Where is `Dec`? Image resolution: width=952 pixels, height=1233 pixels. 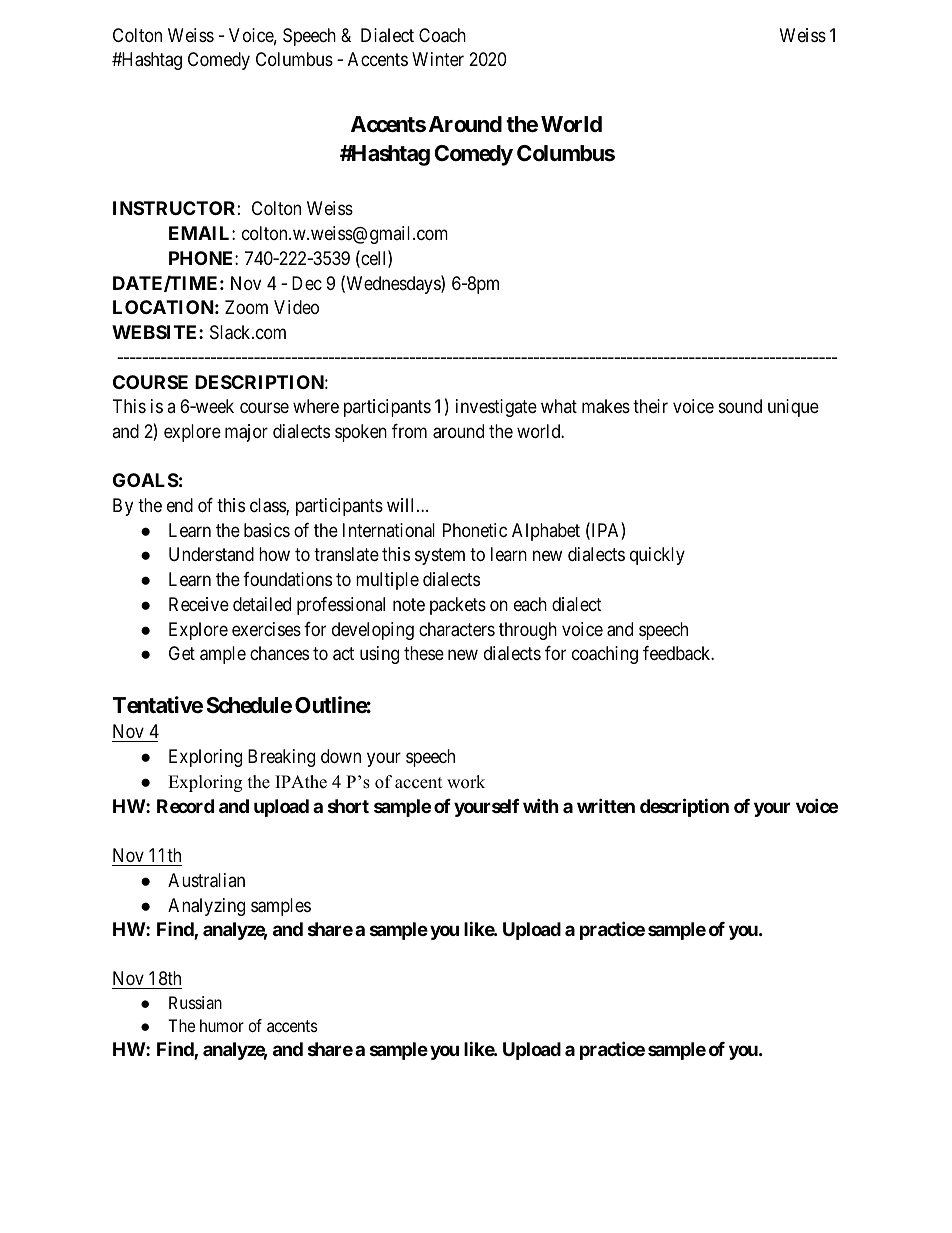
Dec is located at coordinates (307, 283).
